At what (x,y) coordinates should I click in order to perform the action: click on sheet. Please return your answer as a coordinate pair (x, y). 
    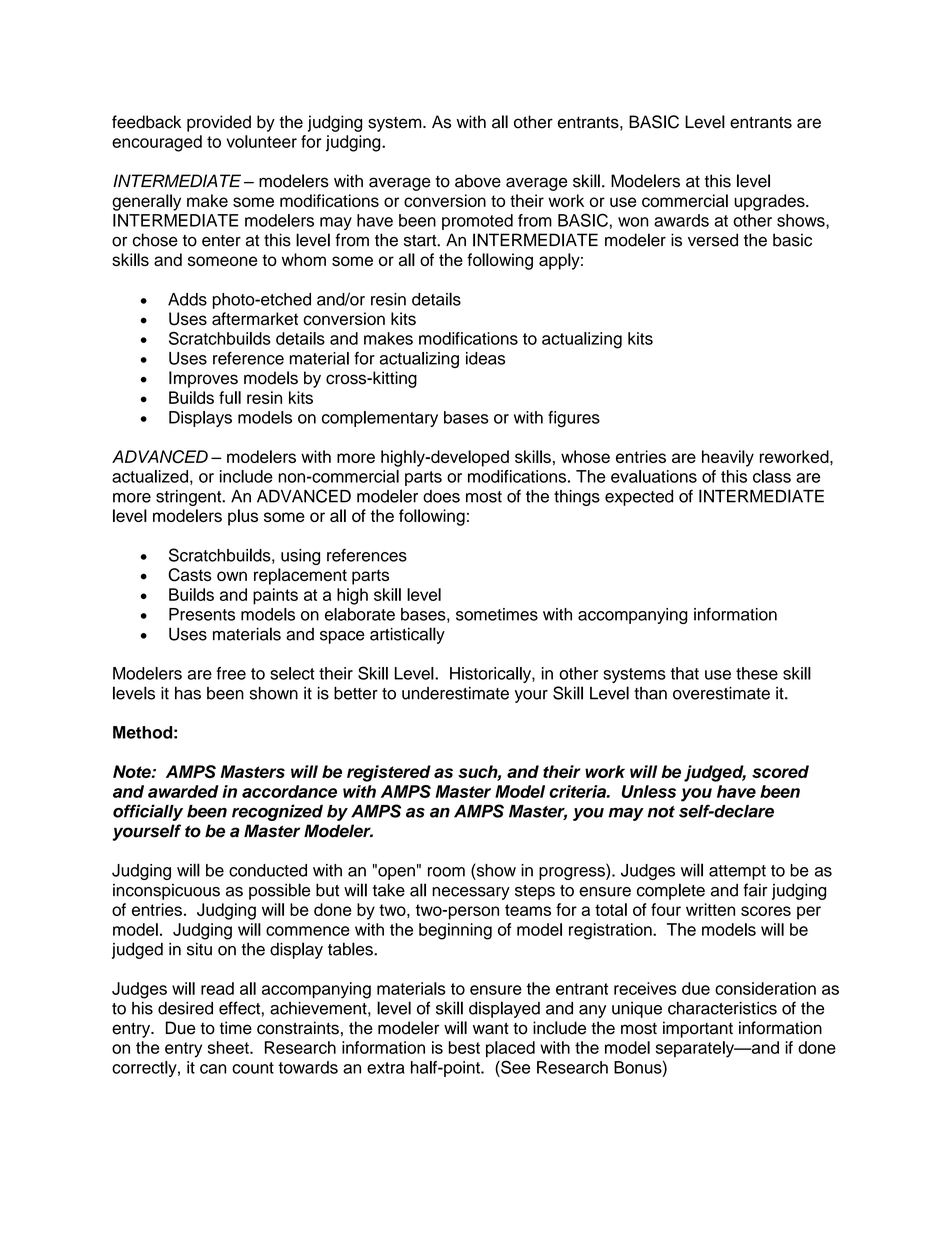
    Looking at the image, I should click on (229, 1047).
